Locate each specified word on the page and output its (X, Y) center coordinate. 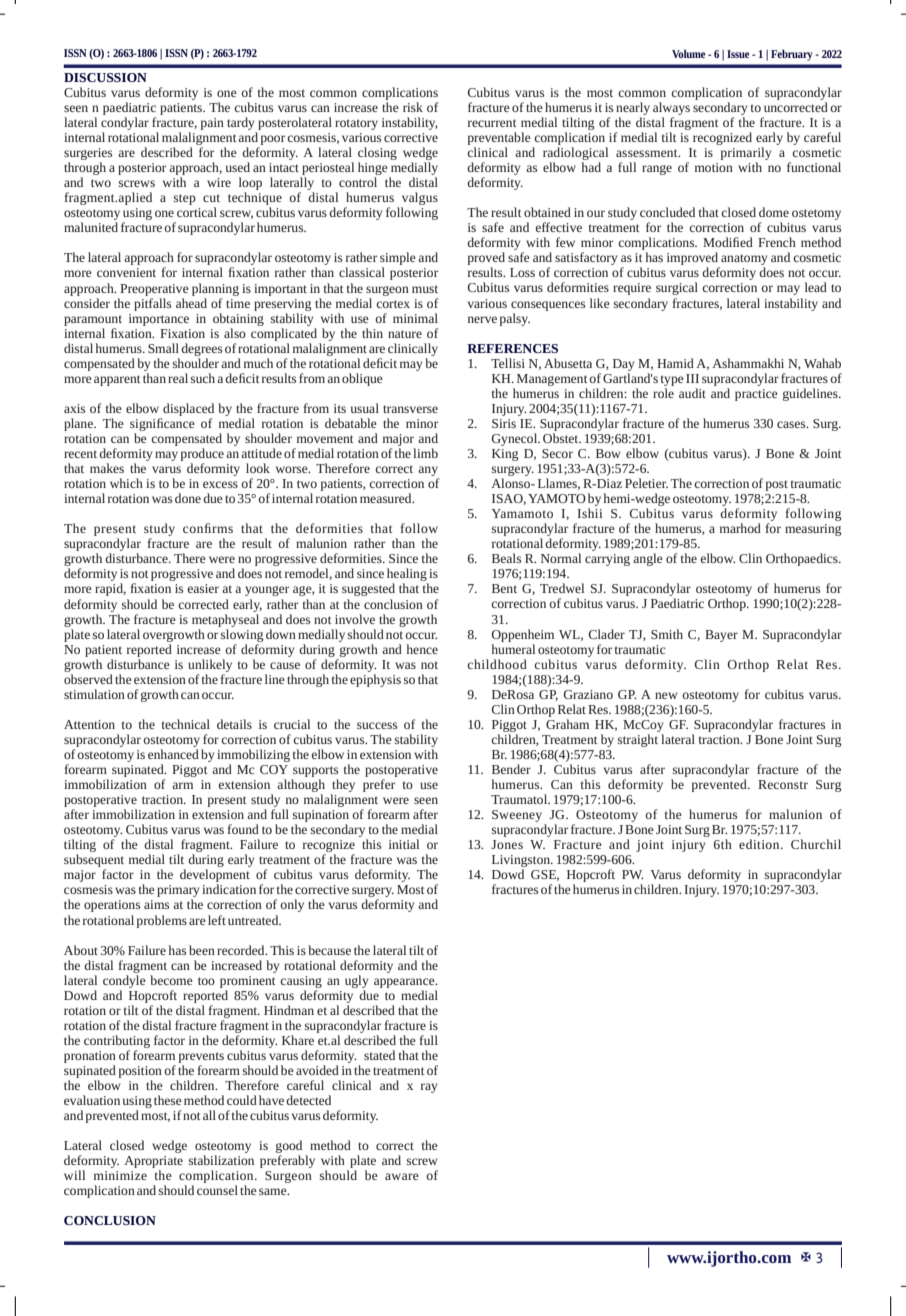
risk (413, 107)
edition (760, 844)
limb (425, 453)
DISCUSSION (105, 77)
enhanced (173, 754)
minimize (120, 1175)
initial (404, 844)
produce (202, 454)
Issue (738, 54)
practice (756, 395)
